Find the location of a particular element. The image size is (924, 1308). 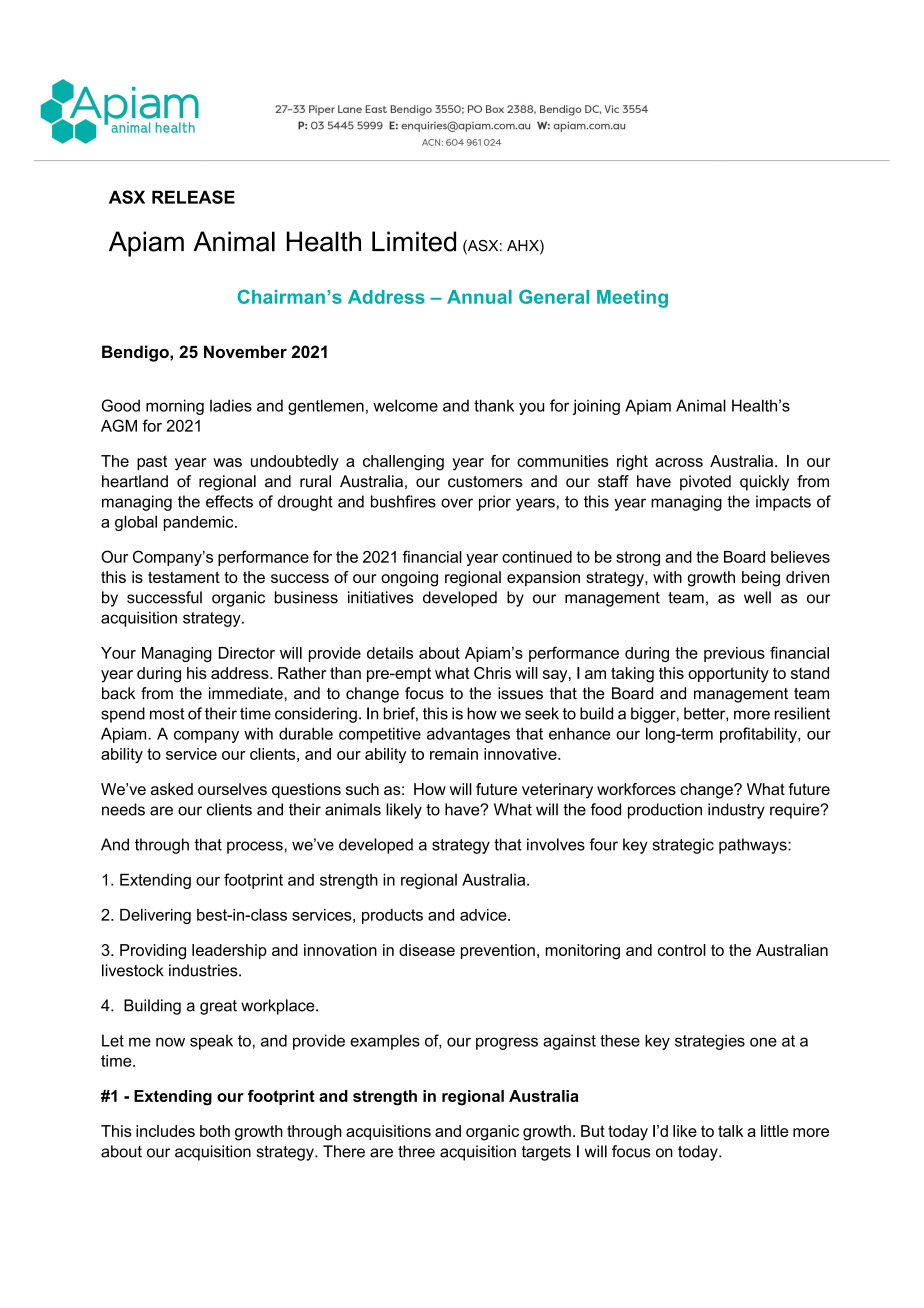

both is located at coordinates (215, 1131).
